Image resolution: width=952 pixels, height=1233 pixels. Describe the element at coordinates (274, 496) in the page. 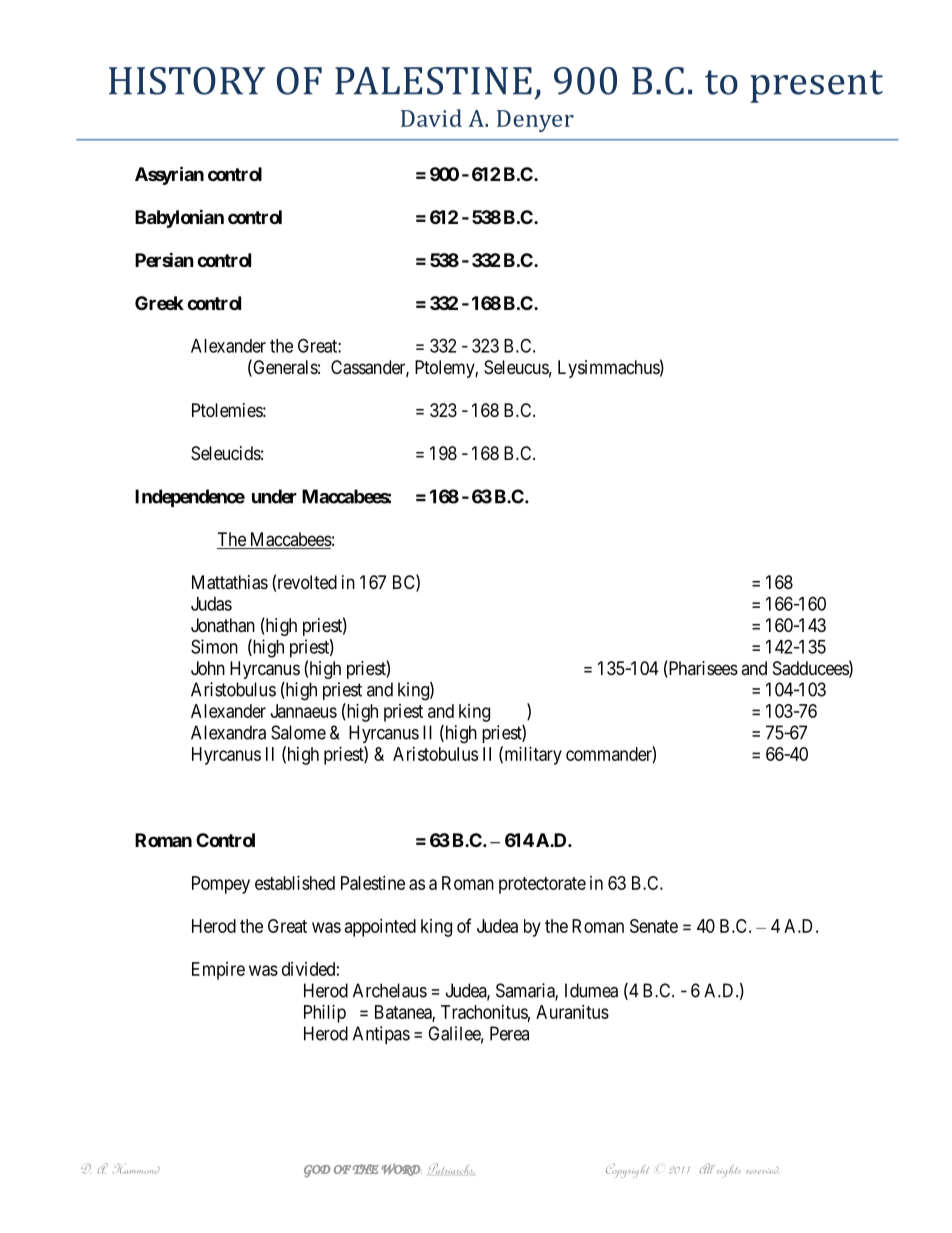

I see `under` at that location.
